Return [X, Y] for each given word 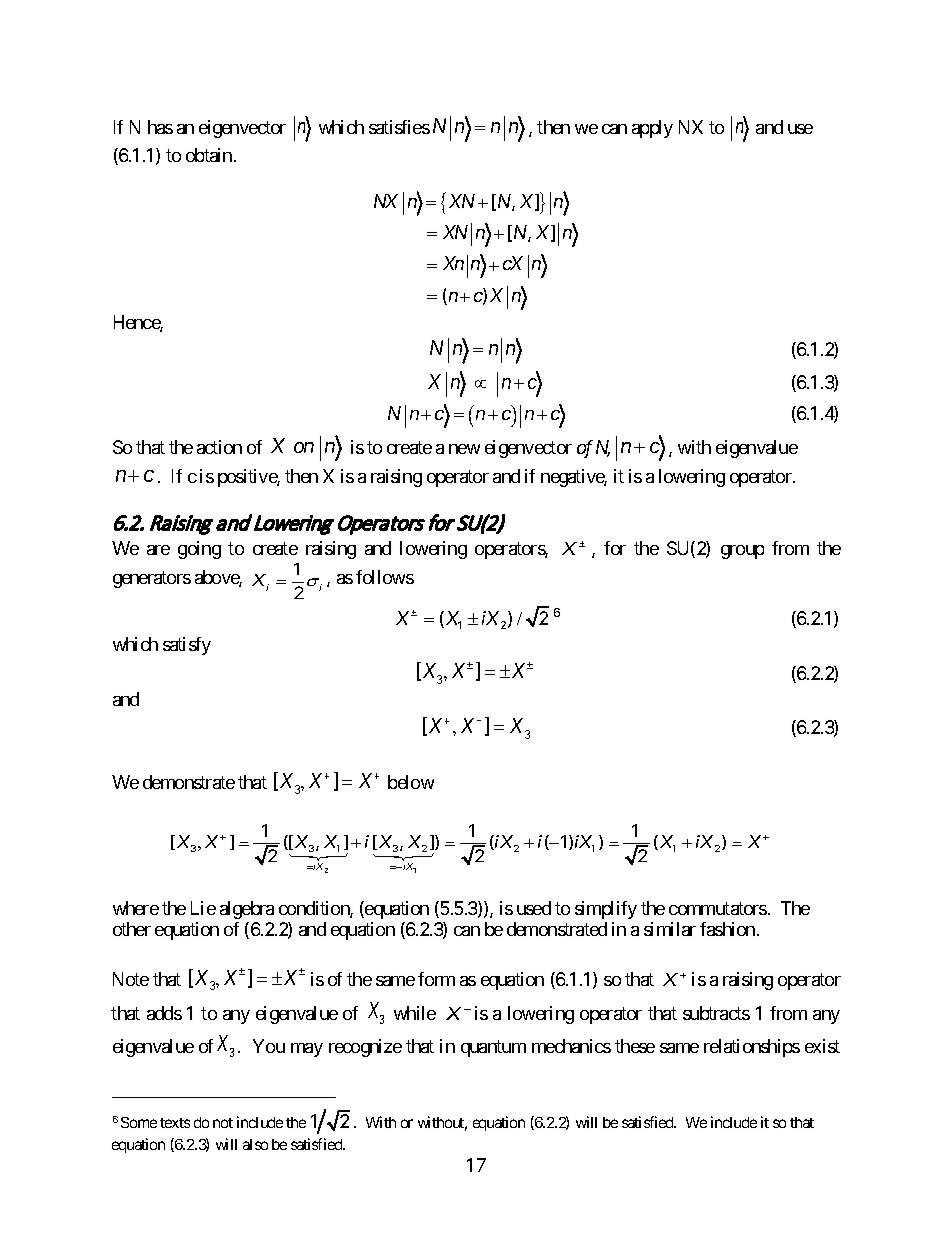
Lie [203, 908]
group [742, 552]
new [464, 449]
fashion [727, 929]
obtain [209, 155]
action [219, 447]
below [411, 782]
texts [175, 1123]
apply [652, 129]
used [534, 908]
